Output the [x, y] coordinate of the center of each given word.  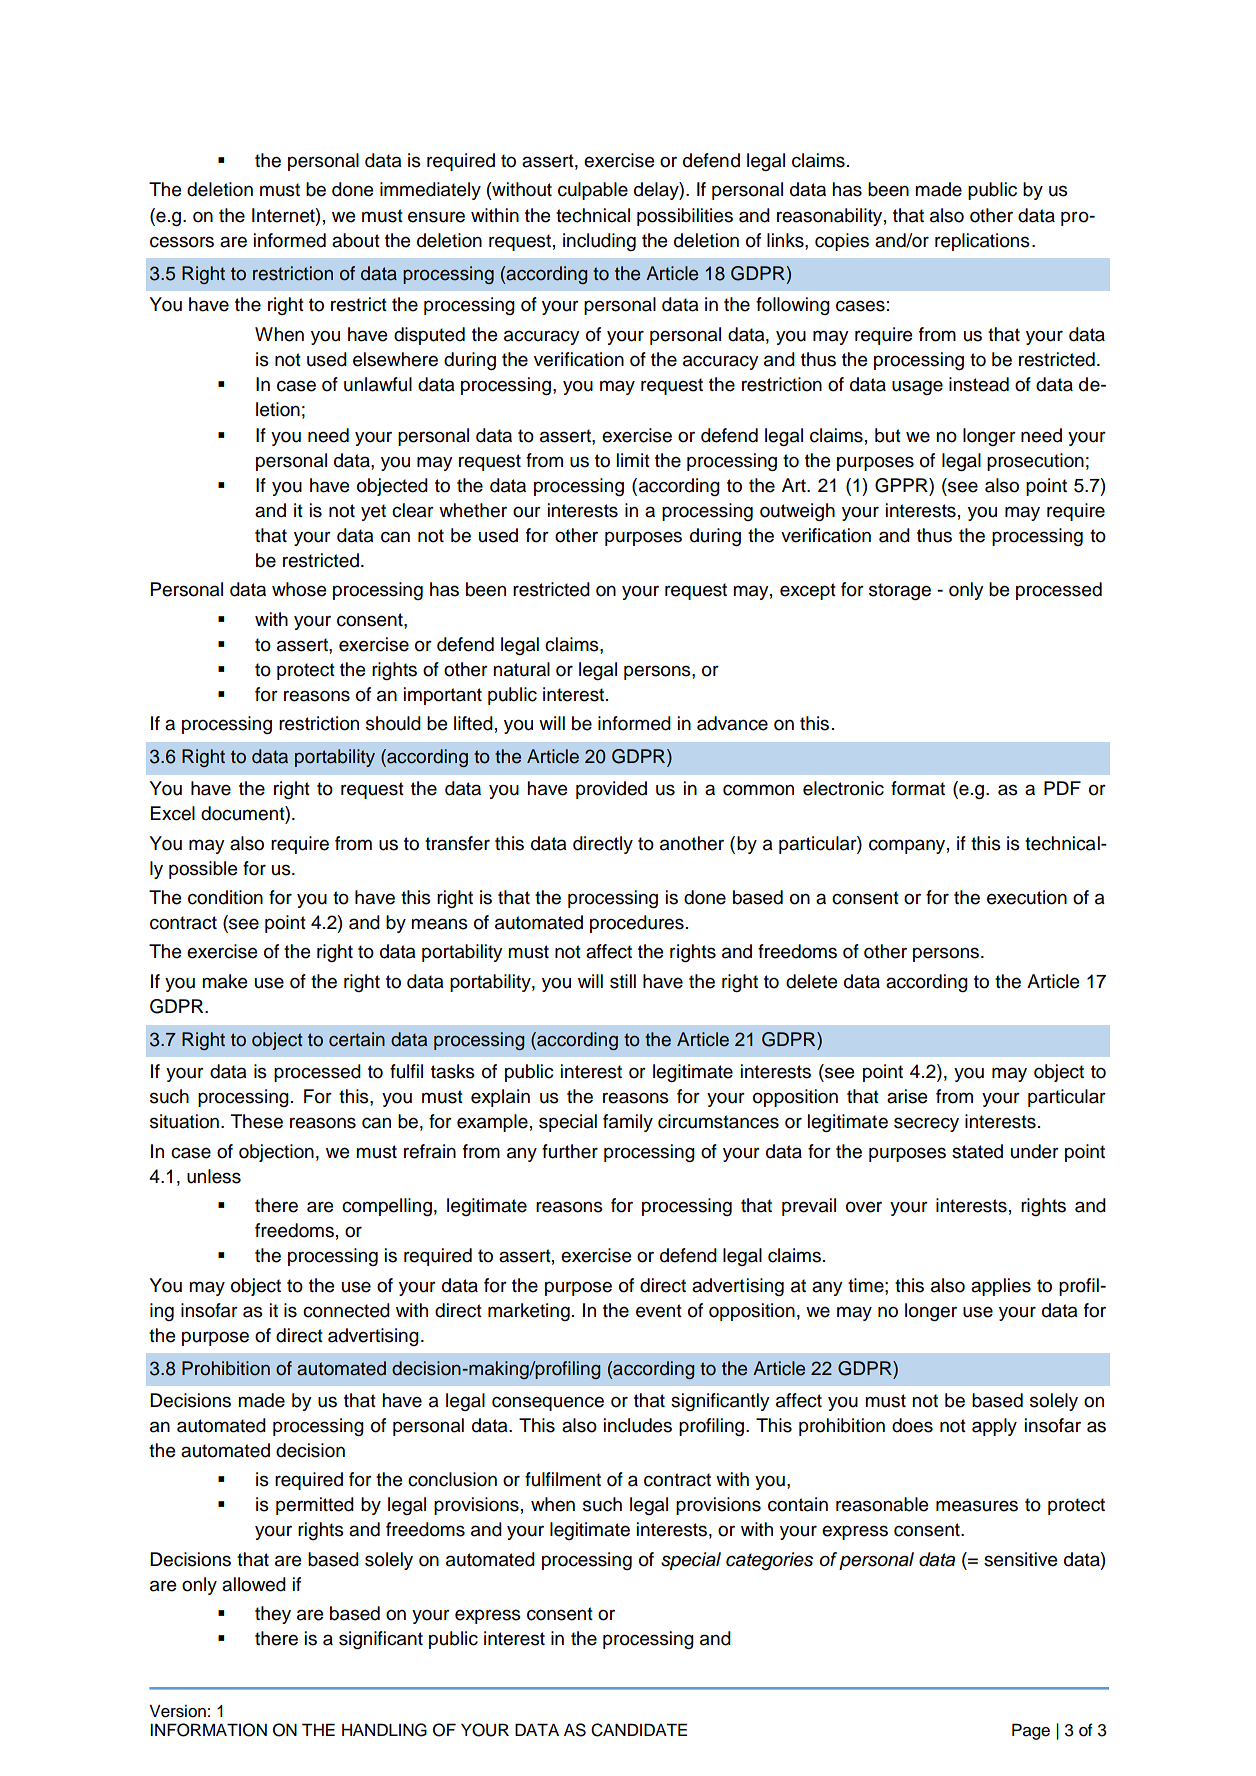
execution [1027, 897]
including [599, 242]
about [356, 240]
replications [982, 242]
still [623, 981]
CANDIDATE [639, 1730]
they [273, 1615]
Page [1031, 1731]
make [224, 981]
